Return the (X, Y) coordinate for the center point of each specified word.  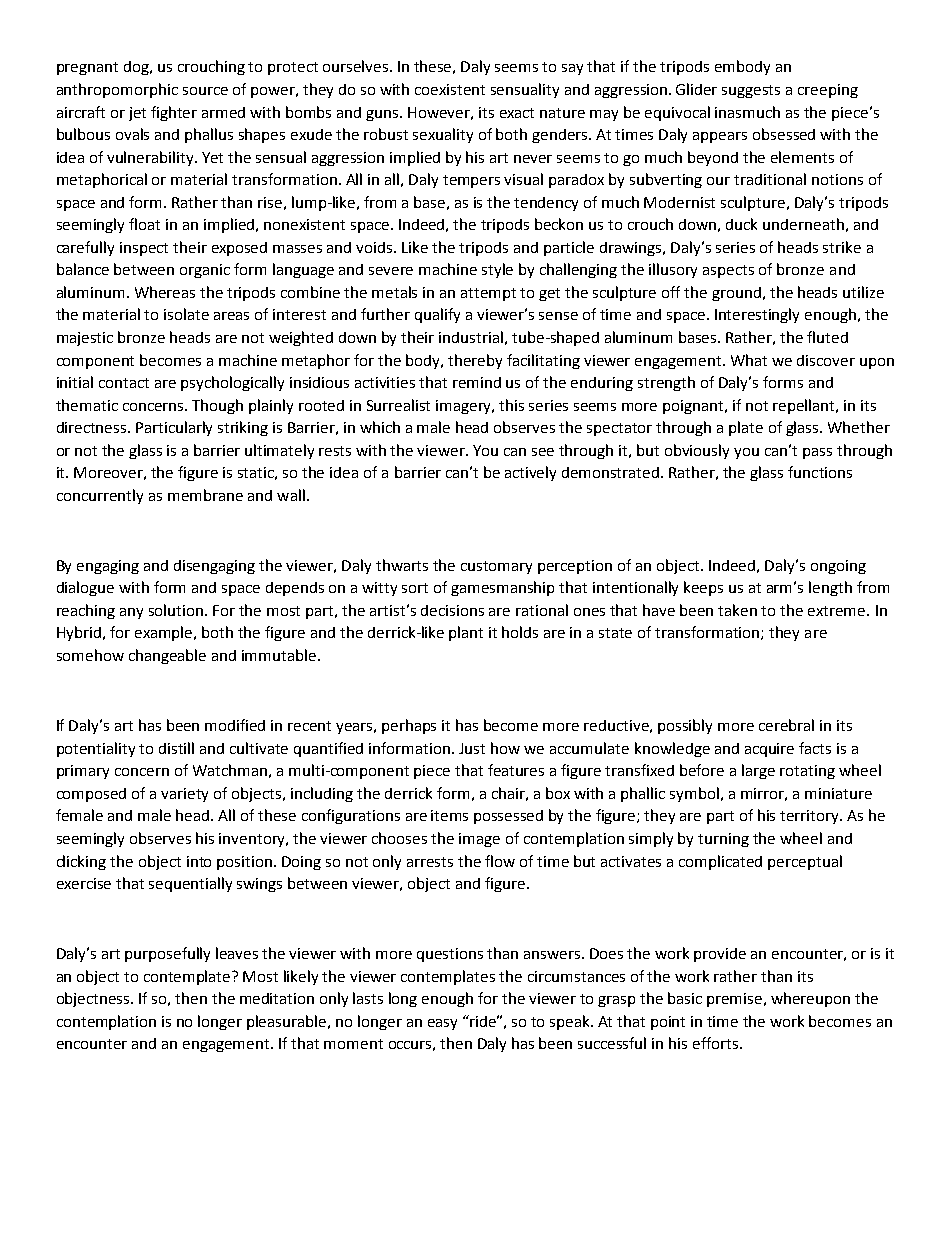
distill (176, 748)
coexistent (450, 89)
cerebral (786, 725)
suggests (751, 91)
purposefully (167, 954)
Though (217, 406)
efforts (717, 1043)
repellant (805, 406)
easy (442, 1024)
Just (472, 748)
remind (477, 382)
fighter (174, 113)
